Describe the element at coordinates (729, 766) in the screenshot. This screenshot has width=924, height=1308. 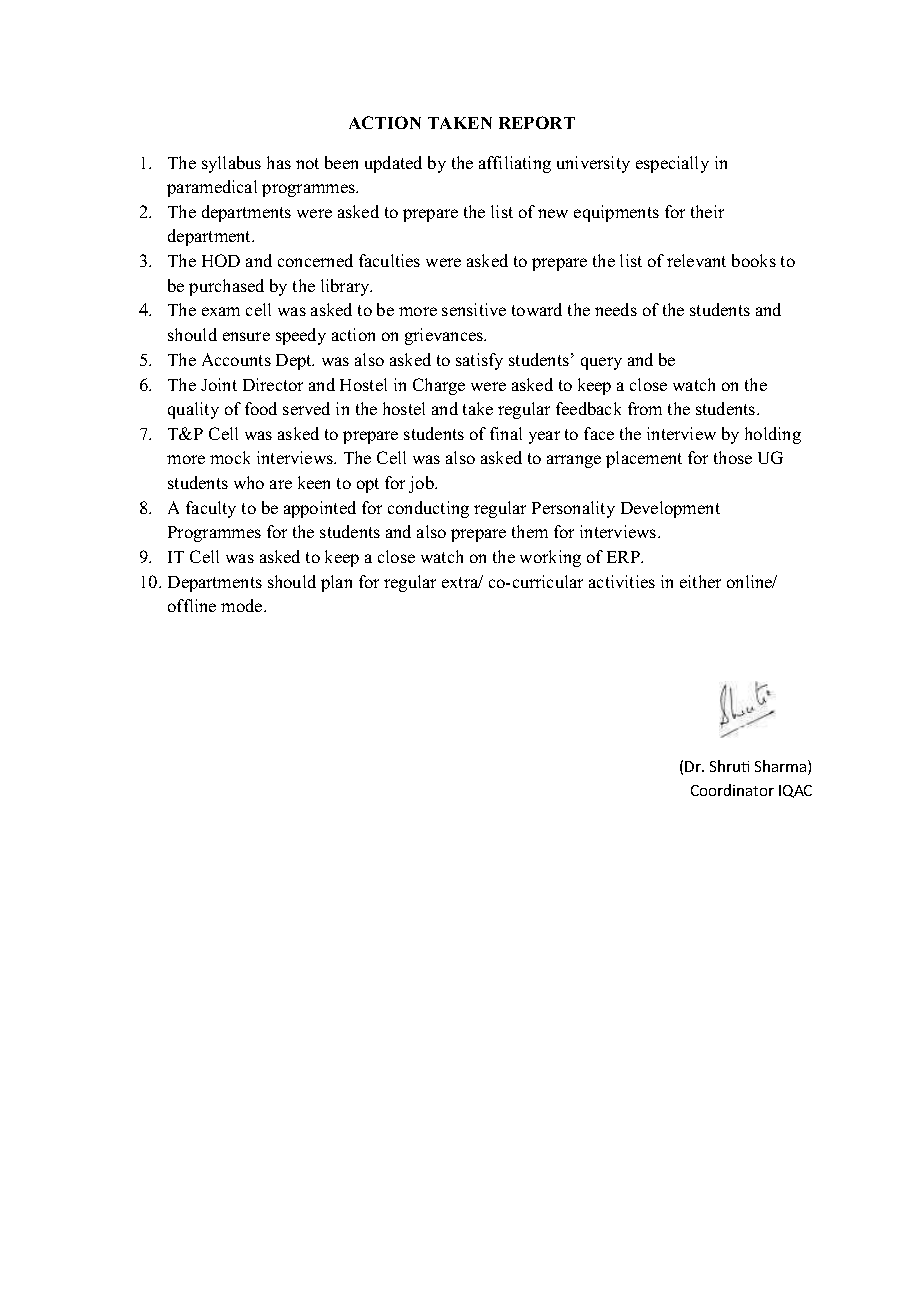
I see `Shruti` at that location.
